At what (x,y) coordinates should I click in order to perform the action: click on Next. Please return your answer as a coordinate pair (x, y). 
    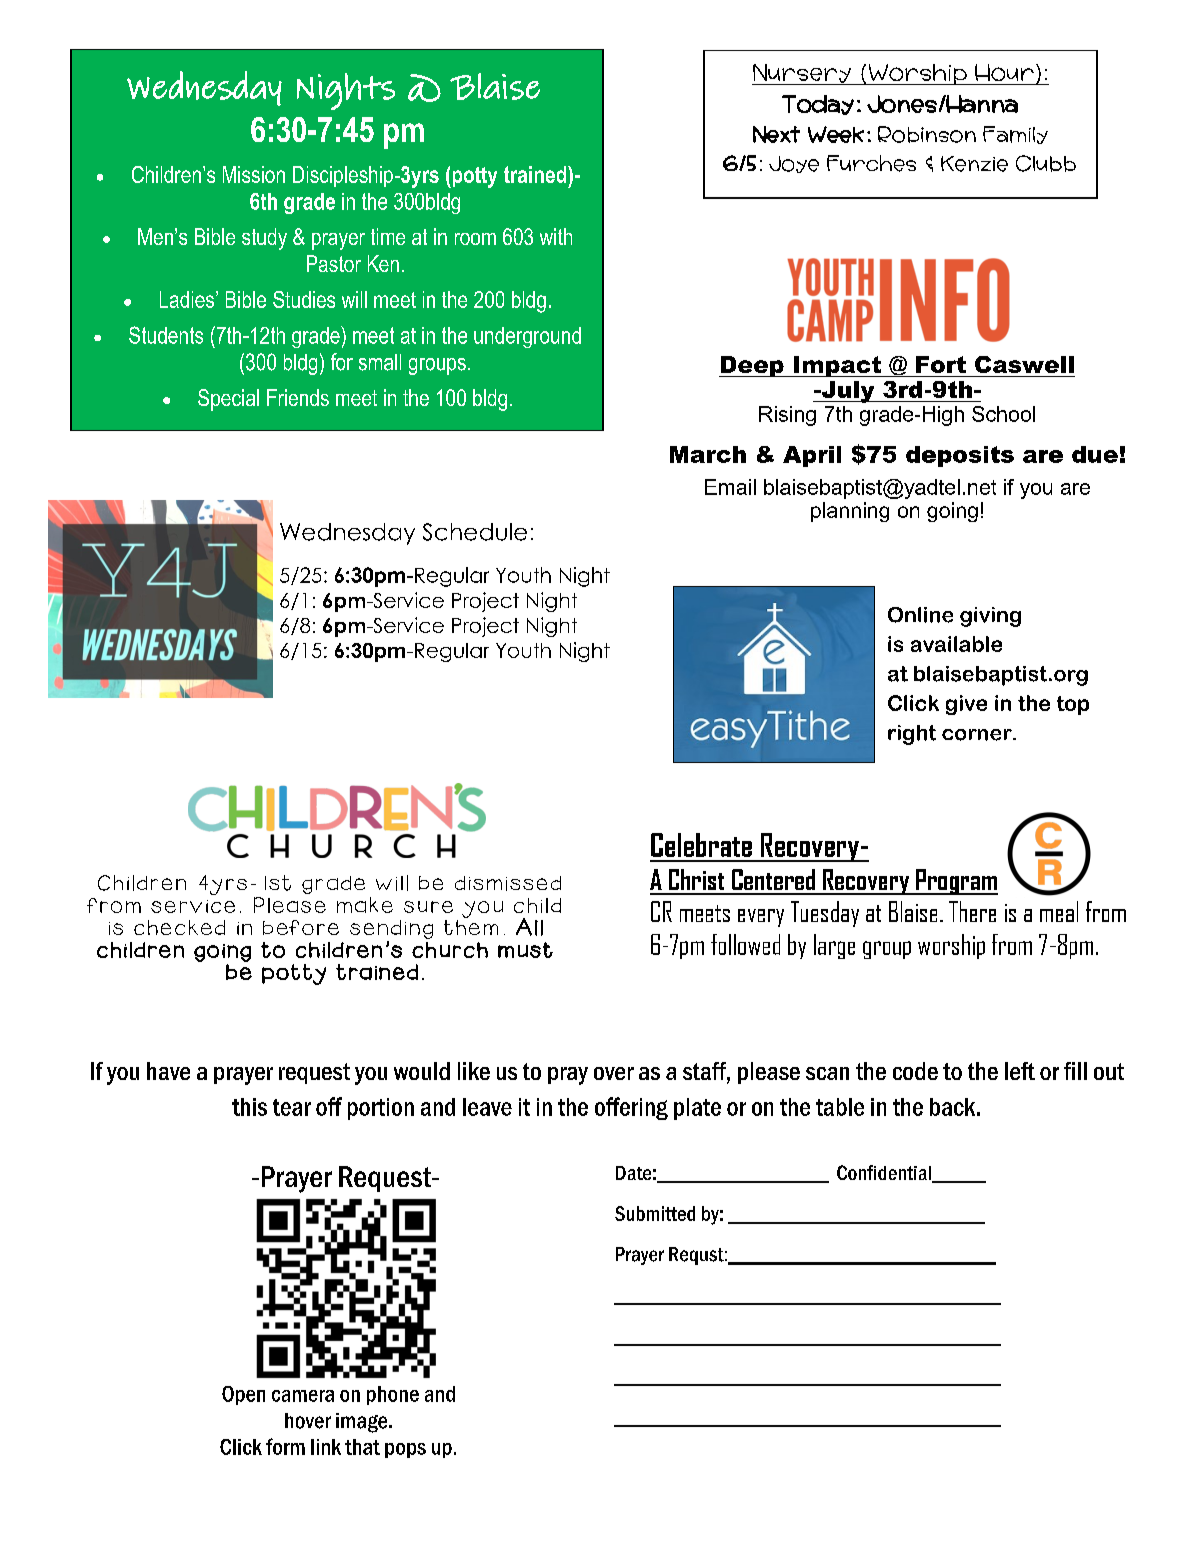
    Looking at the image, I should click on (776, 134).
